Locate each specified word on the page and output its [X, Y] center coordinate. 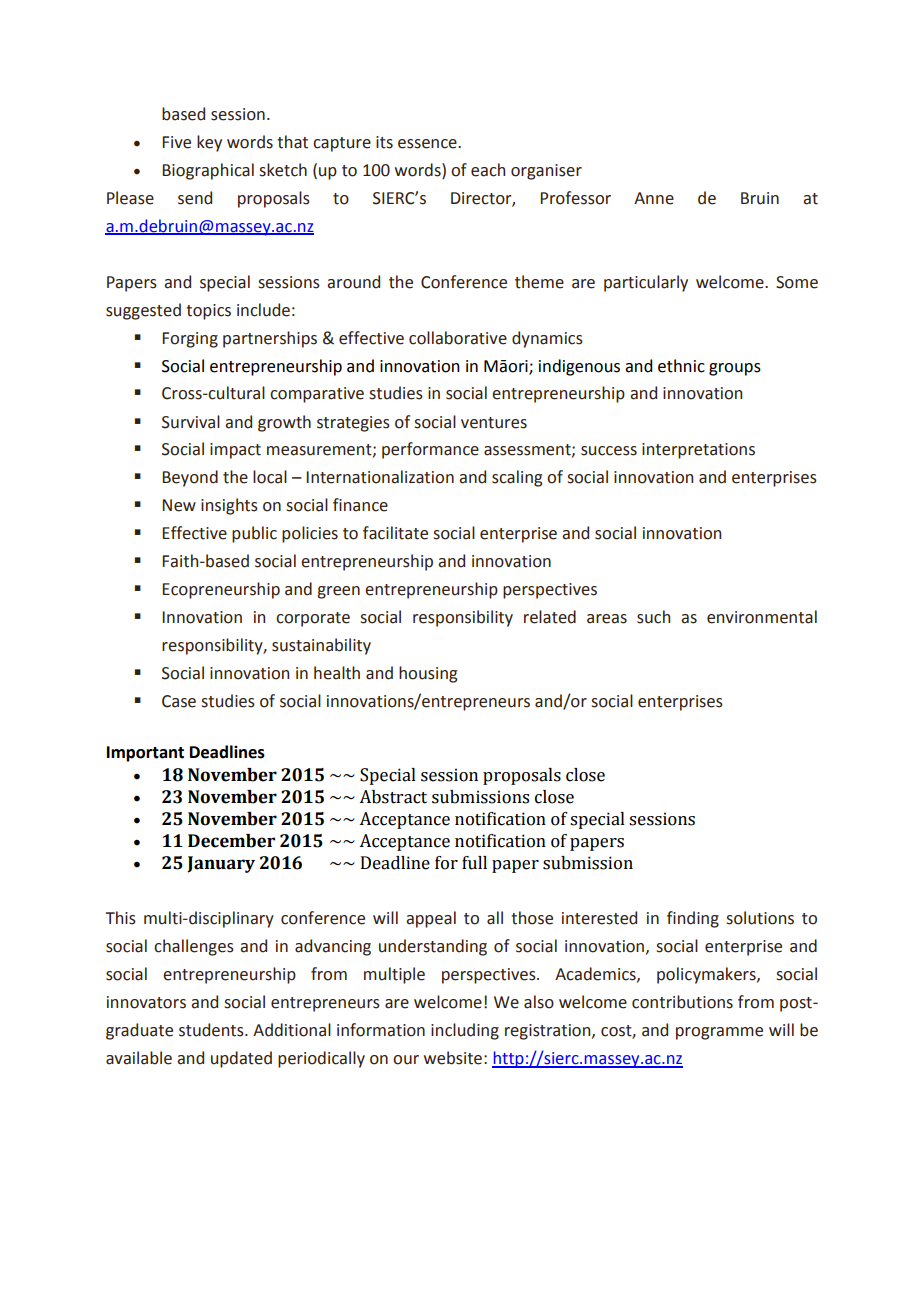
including [465, 1031]
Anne [654, 198]
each [488, 170]
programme [719, 1033]
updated [241, 1059]
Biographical [208, 171]
